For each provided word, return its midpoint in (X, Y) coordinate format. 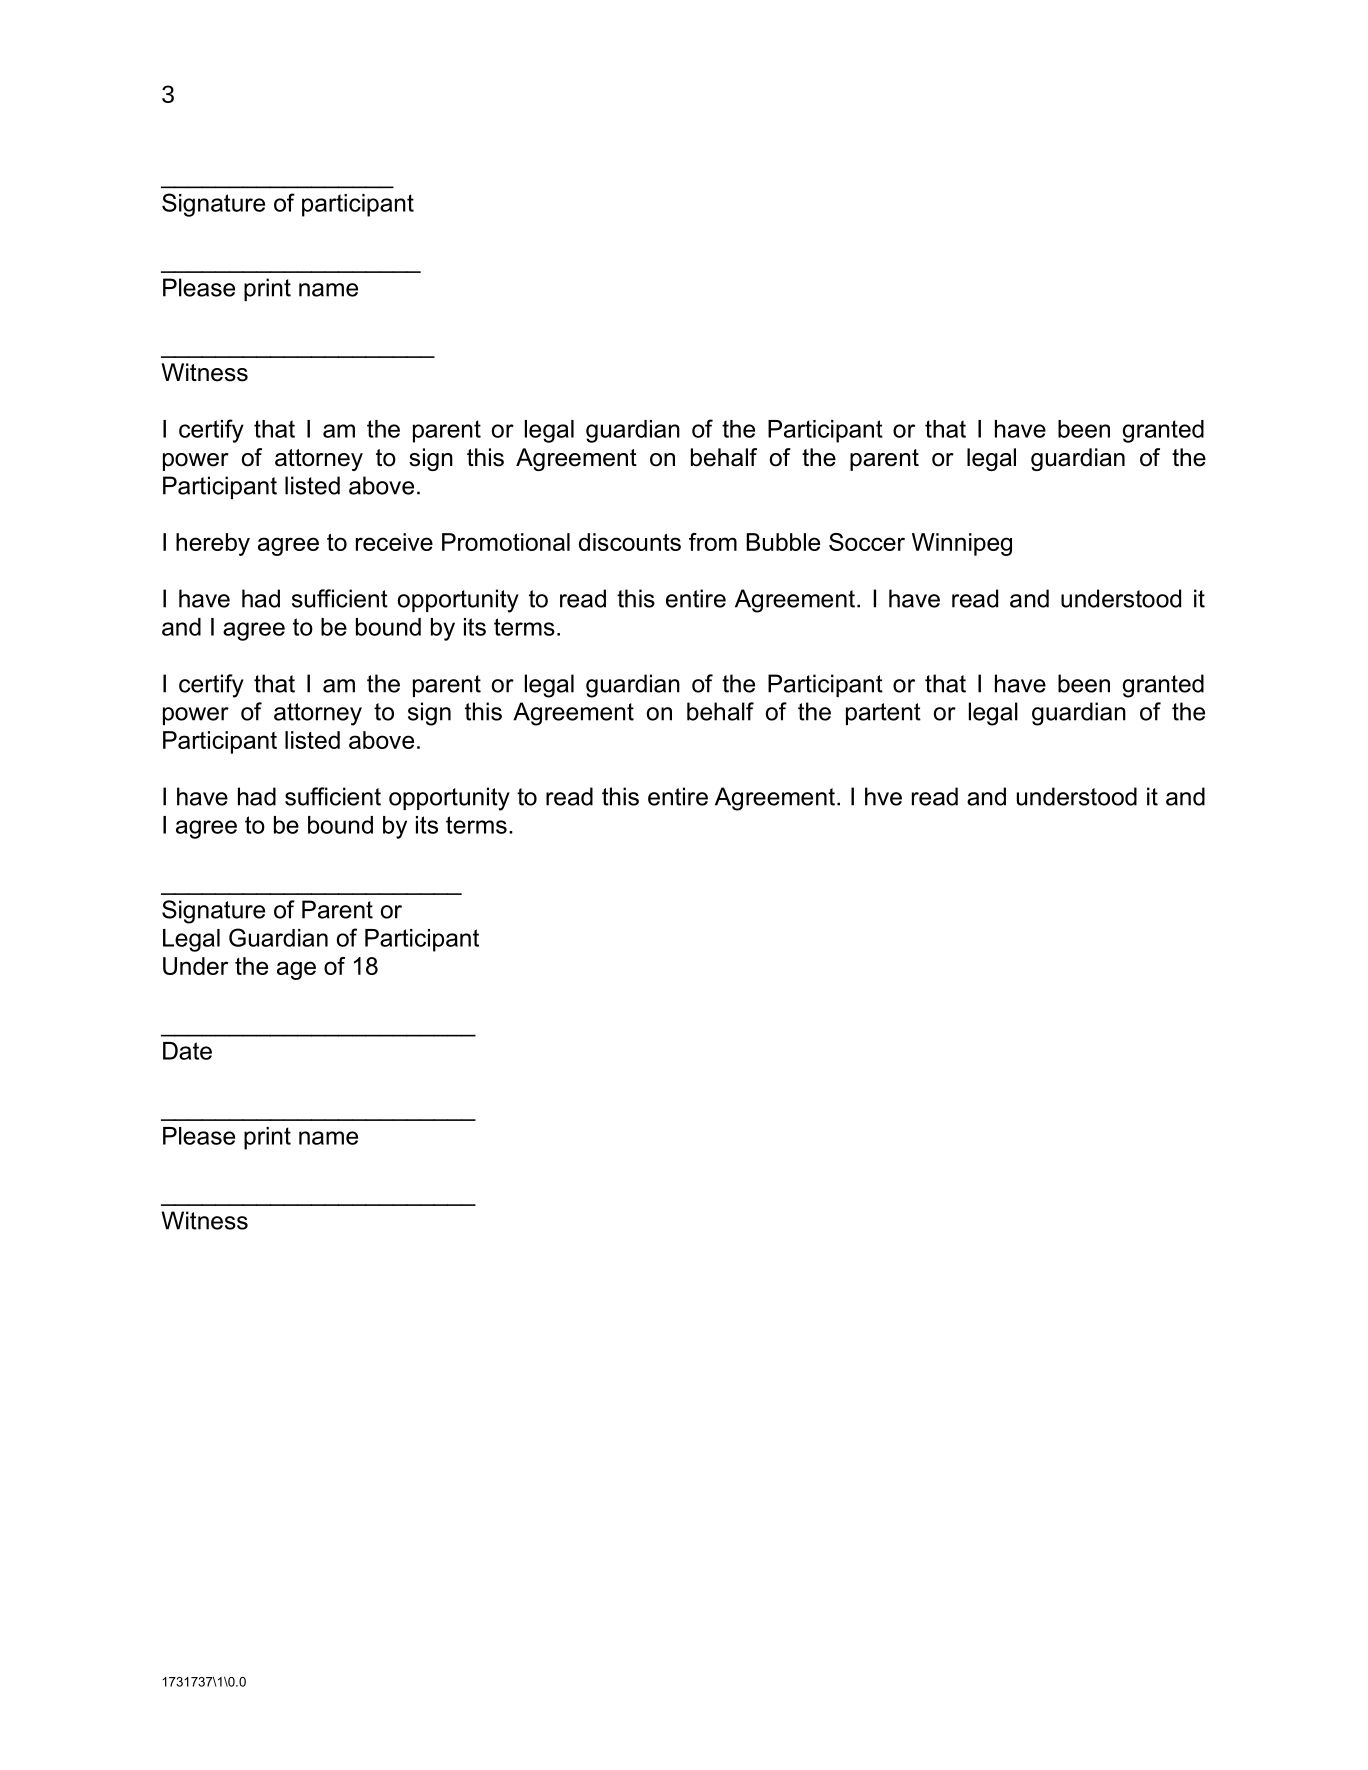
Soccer (867, 542)
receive (394, 542)
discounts (630, 542)
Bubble (783, 542)
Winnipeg (962, 544)
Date (187, 1051)
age (296, 970)
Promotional (506, 542)
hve (883, 796)
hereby (213, 544)
